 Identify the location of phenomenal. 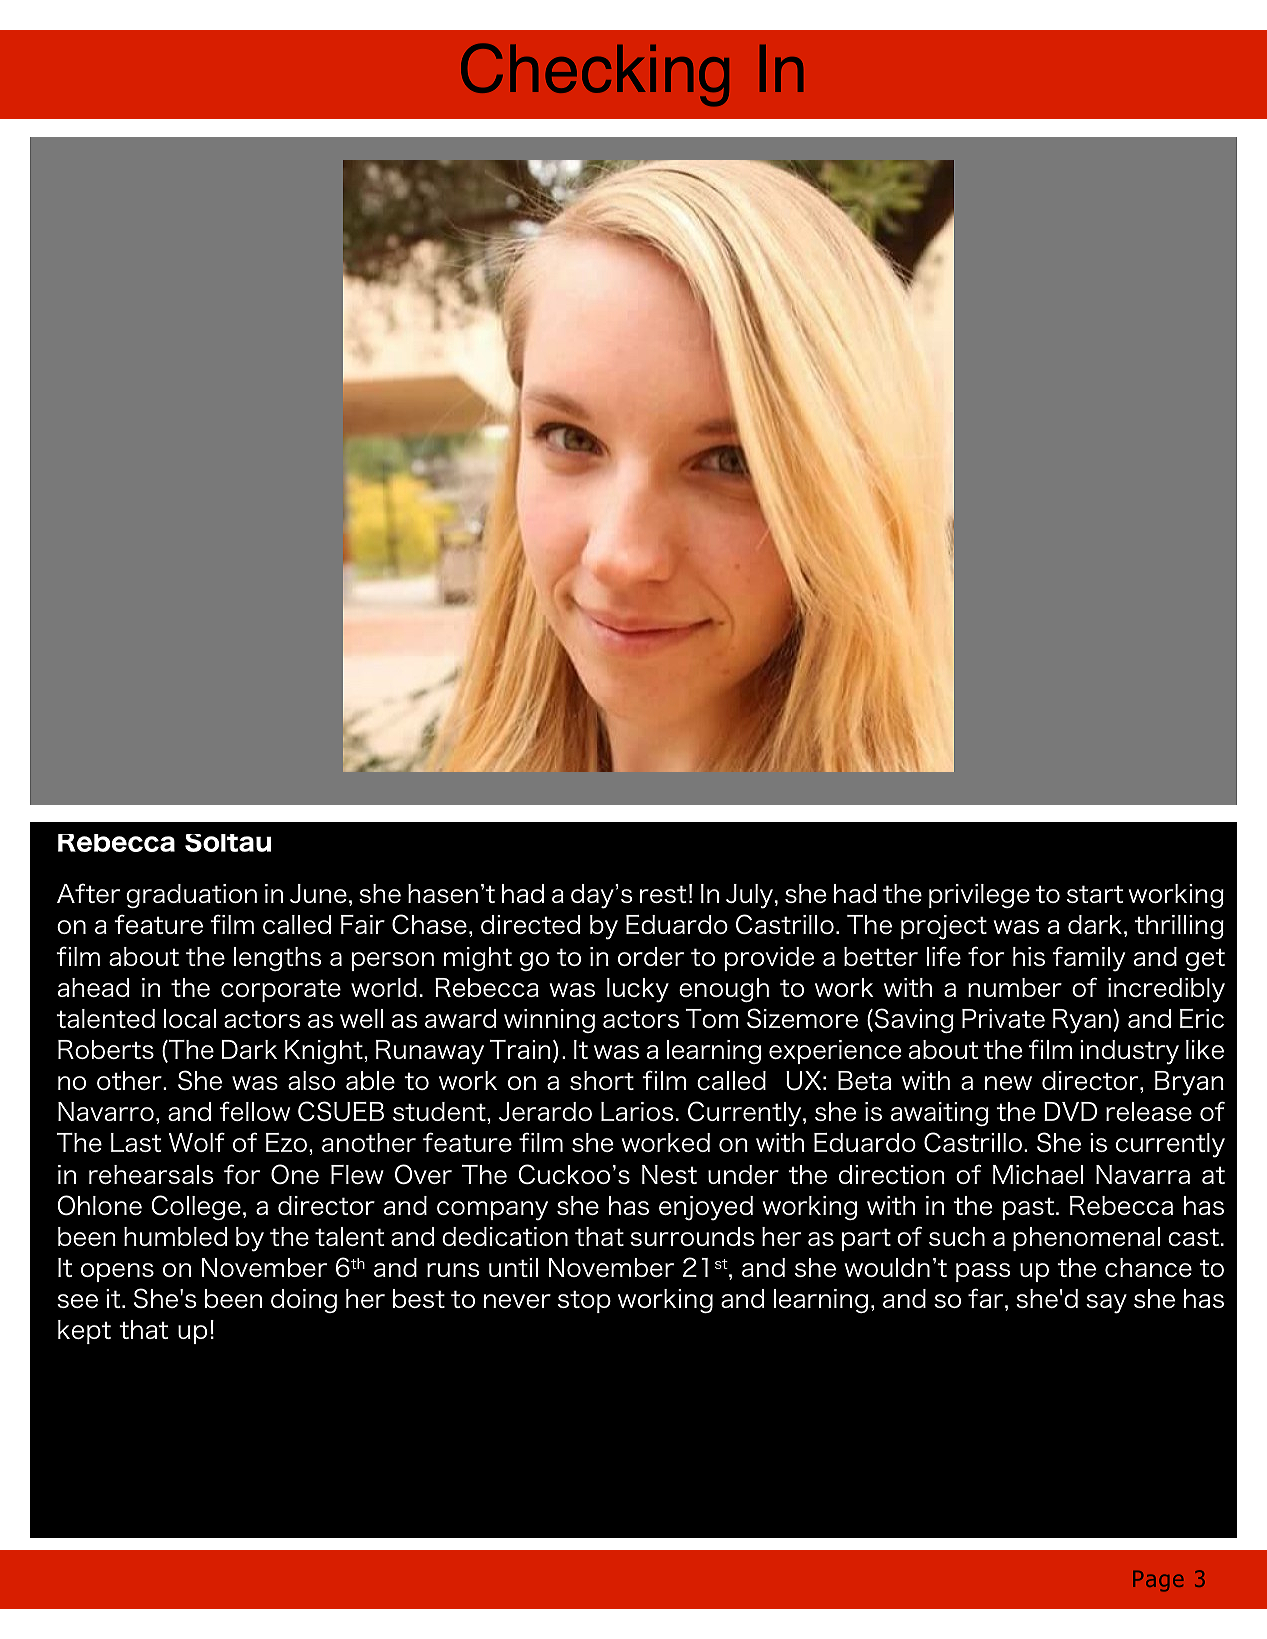
(1086, 1239).
